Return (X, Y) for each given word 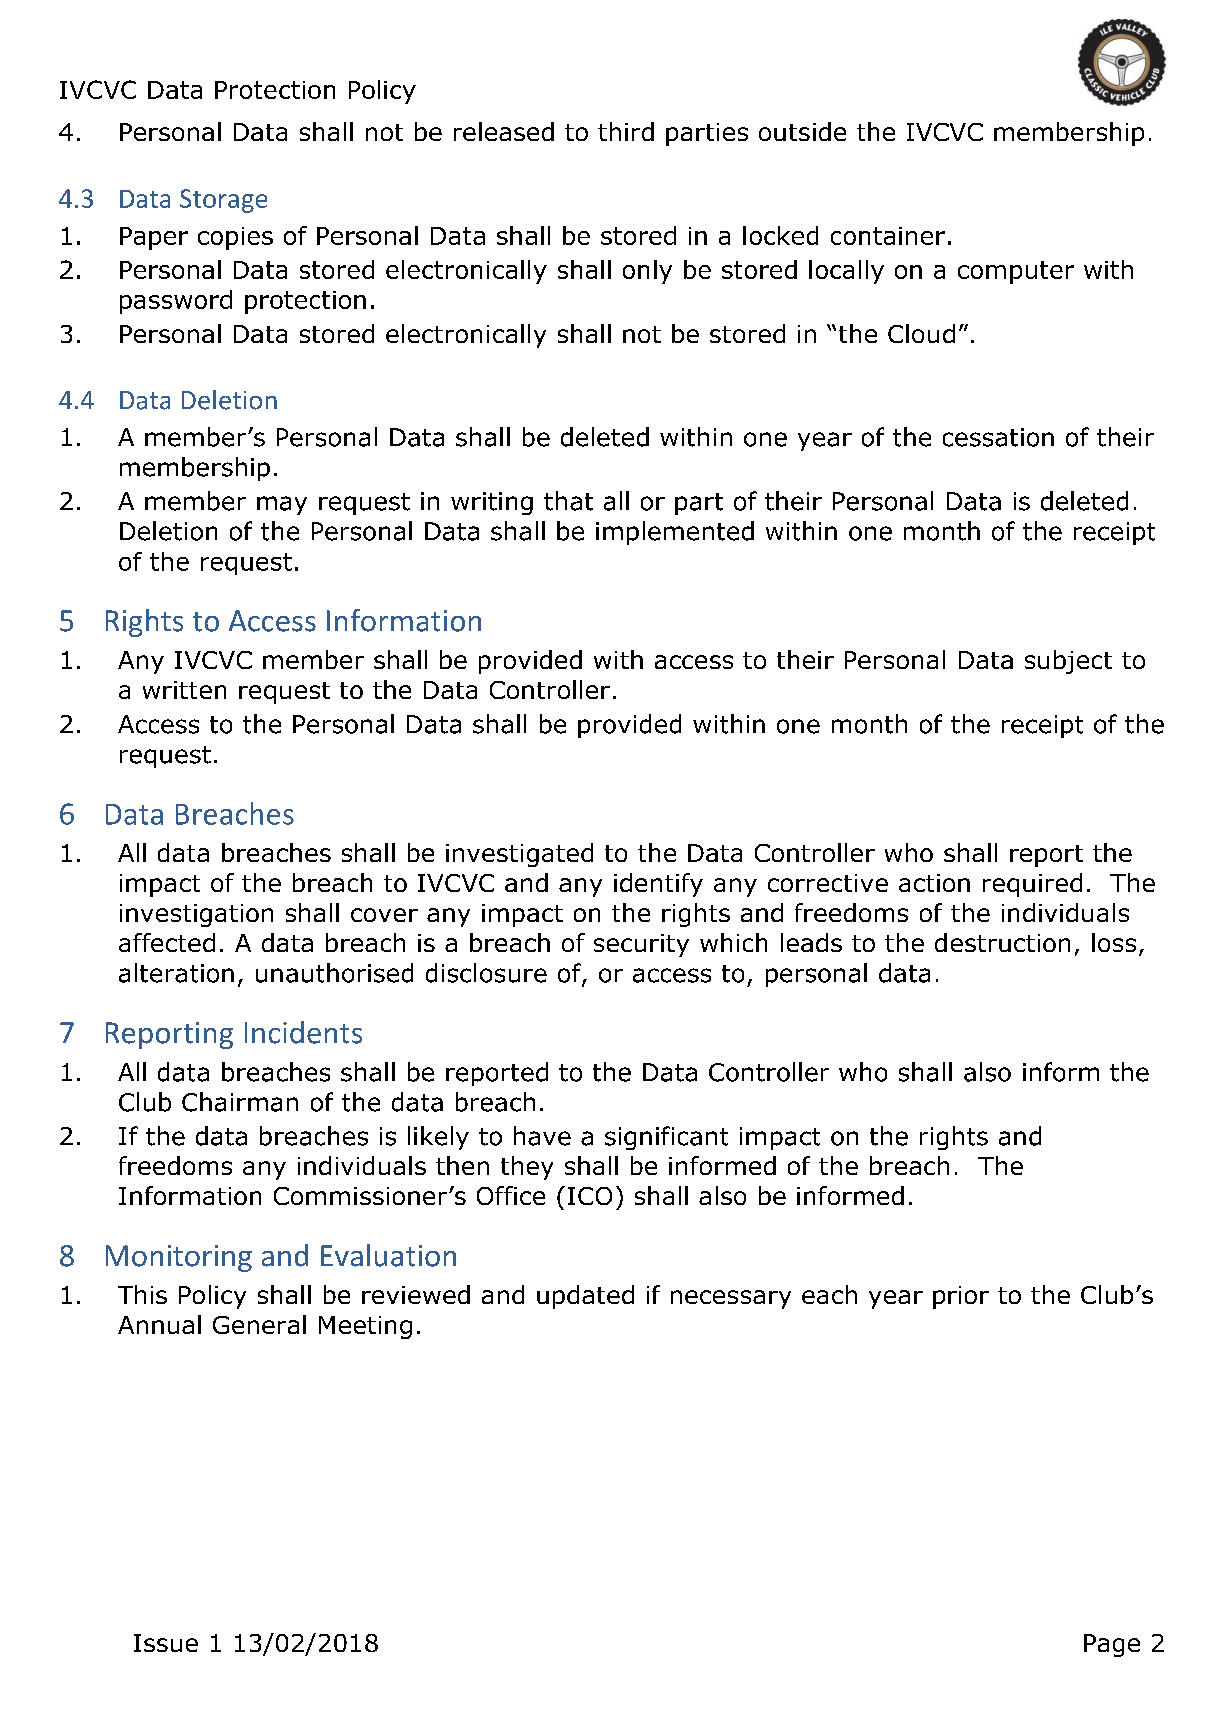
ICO (590, 1196)
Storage (223, 201)
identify (658, 885)
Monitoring (179, 1258)
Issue (166, 1643)
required (1032, 885)
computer (1016, 272)
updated (585, 1297)
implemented (675, 533)
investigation (196, 915)
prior (961, 1297)
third (626, 131)
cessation (998, 437)
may (282, 505)
